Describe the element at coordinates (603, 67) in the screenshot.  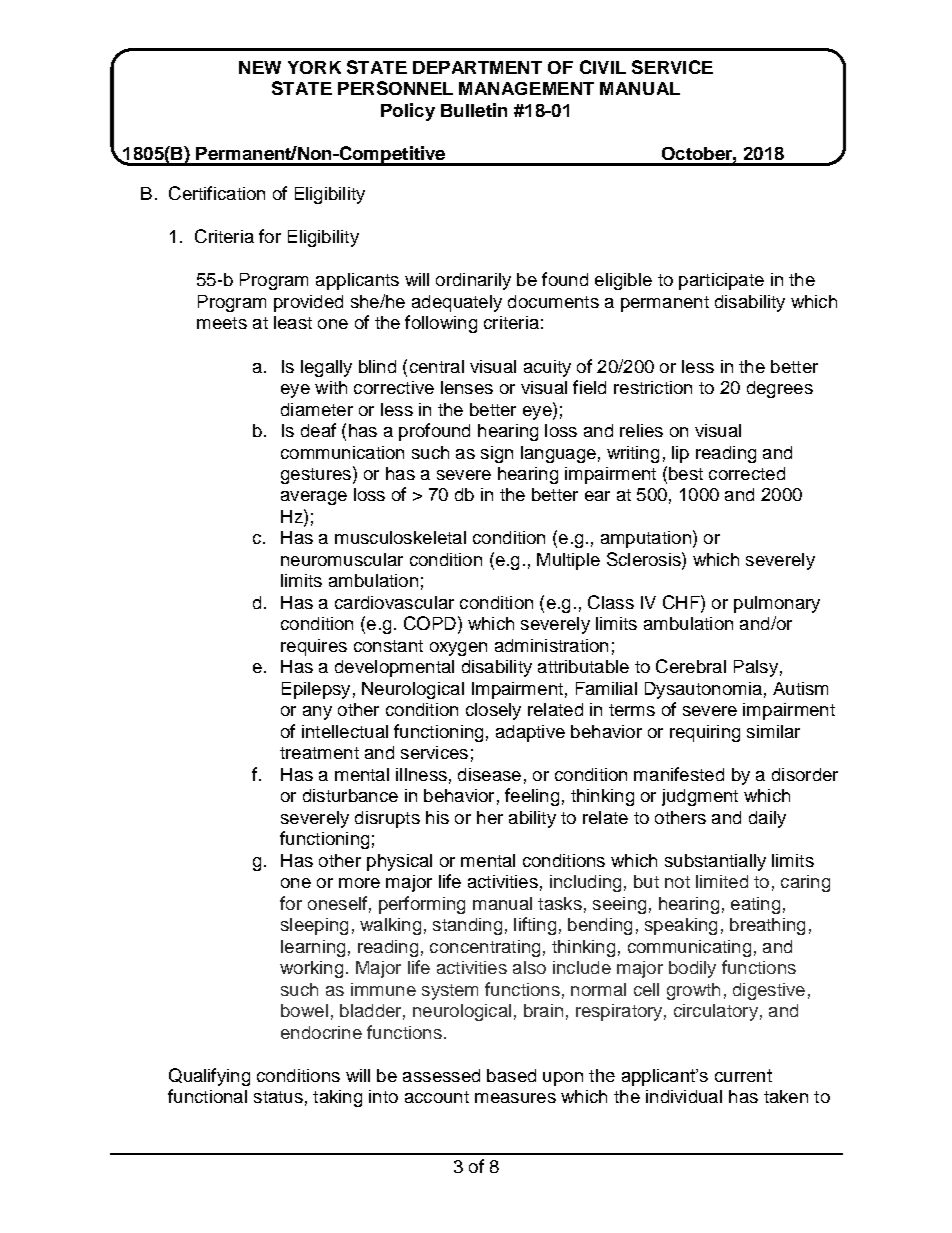
I see `CIVIL` at that location.
